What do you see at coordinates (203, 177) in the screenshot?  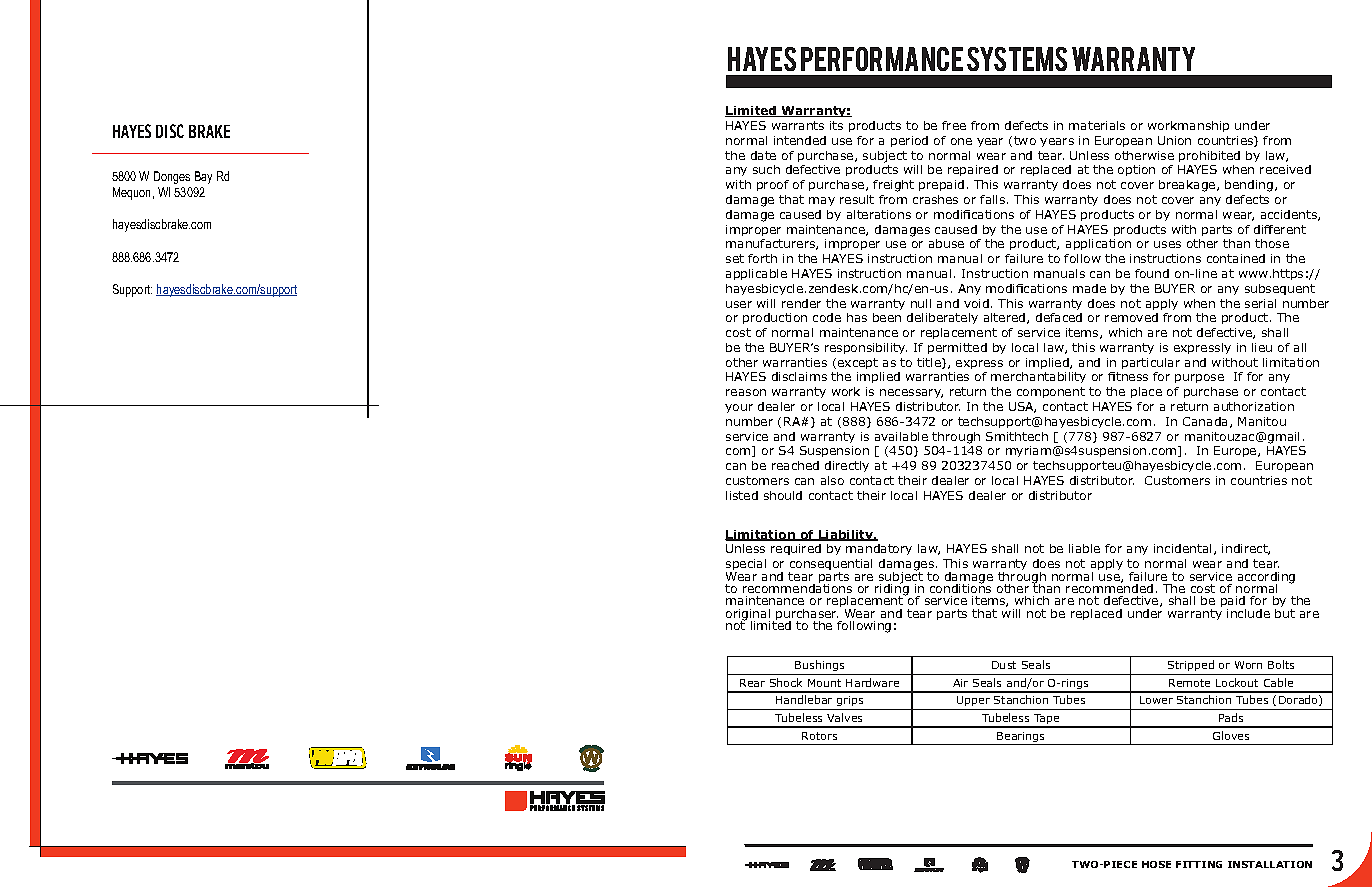 I see `Bay` at bounding box center [203, 177].
